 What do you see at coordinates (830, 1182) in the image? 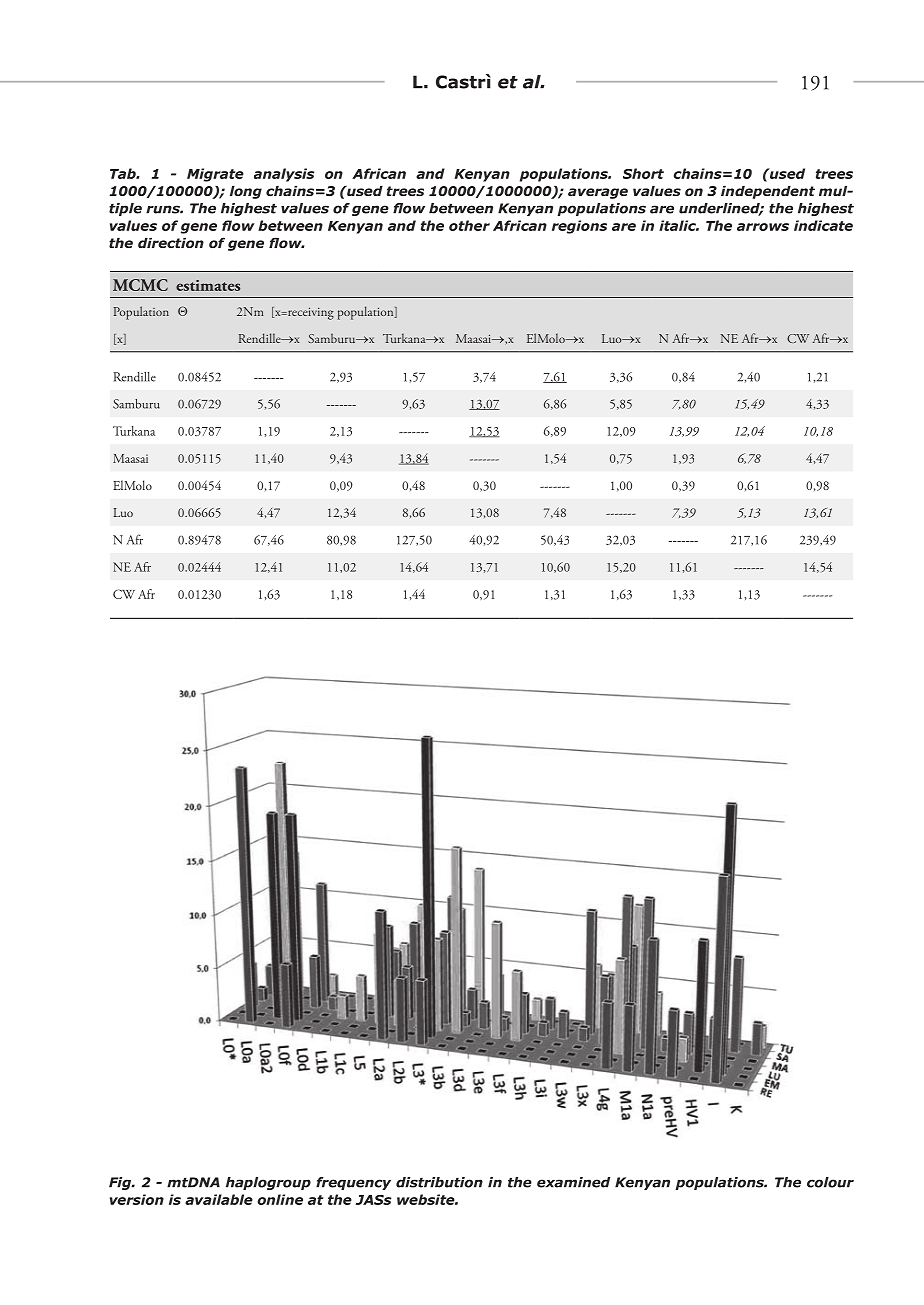
I see `colour` at bounding box center [830, 1182].
